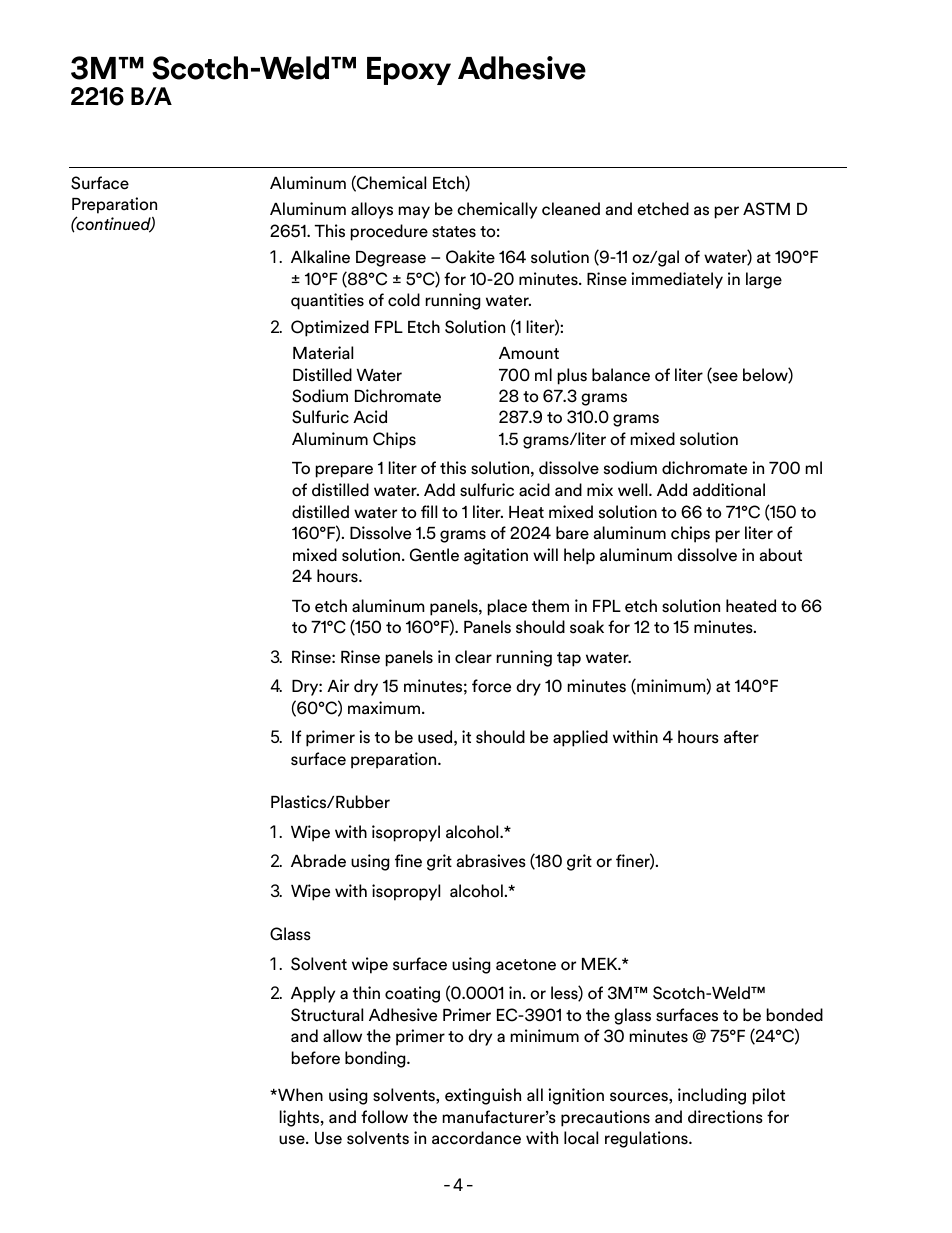 This page has height=1233, width=952. I want to click on cleaned, so click(571, 209).
